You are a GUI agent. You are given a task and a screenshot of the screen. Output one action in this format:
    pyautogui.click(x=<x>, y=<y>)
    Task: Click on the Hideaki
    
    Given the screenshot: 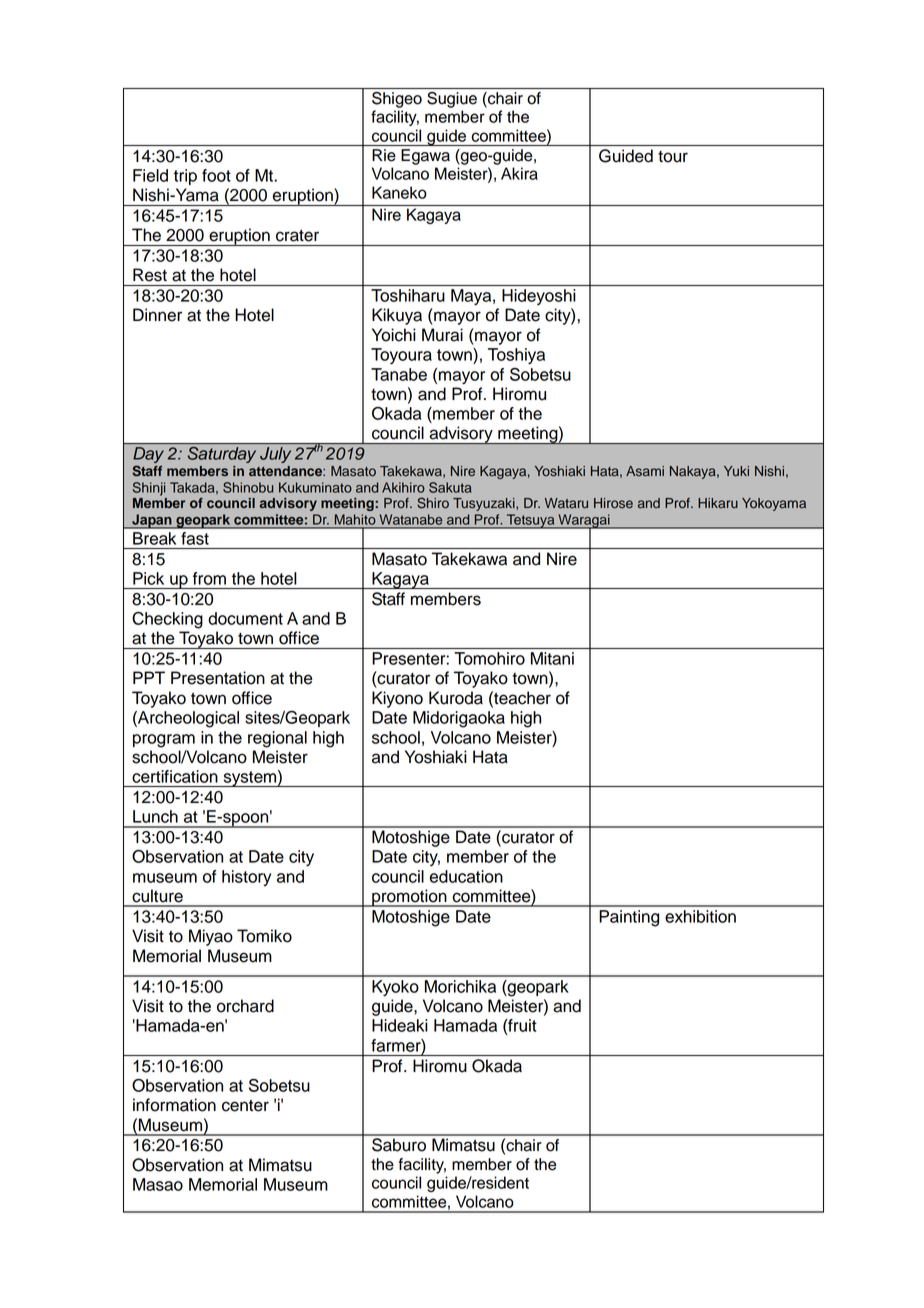 What is the action you would take?
    pyautogui.click(x=400, y=1025)
